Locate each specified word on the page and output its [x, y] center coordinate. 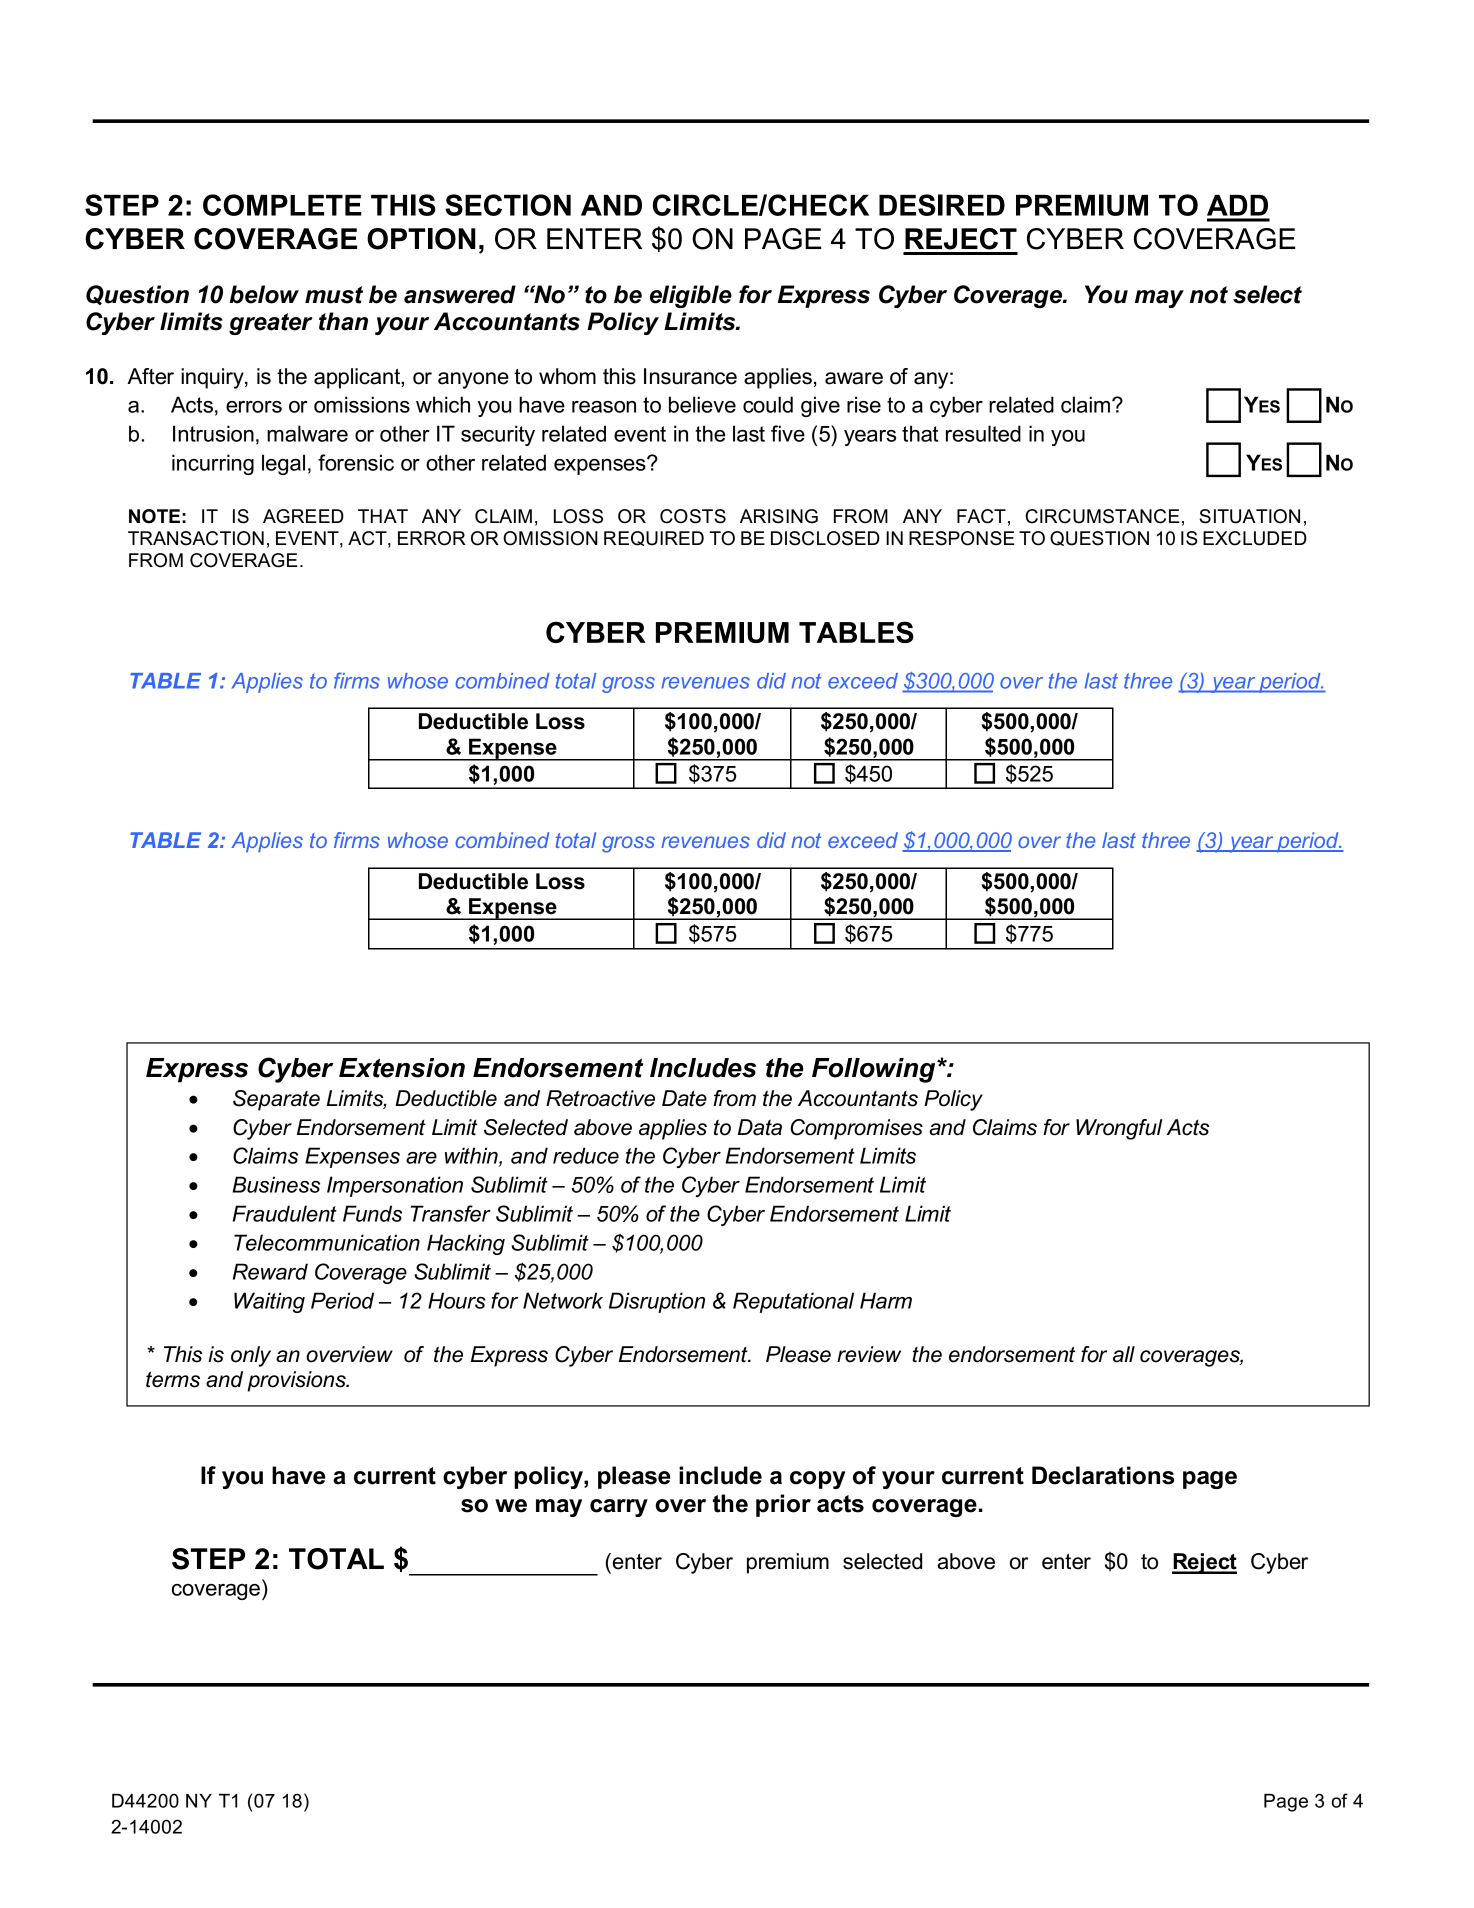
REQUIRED [654, 538]
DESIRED [942, 205]
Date [684, 1098]
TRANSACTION [196, 538]
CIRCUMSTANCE [1102, 516]
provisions [297, 1381]
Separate [276, 1100]
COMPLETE [282, 205]
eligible [691, 296]
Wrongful [1119, 1129]
